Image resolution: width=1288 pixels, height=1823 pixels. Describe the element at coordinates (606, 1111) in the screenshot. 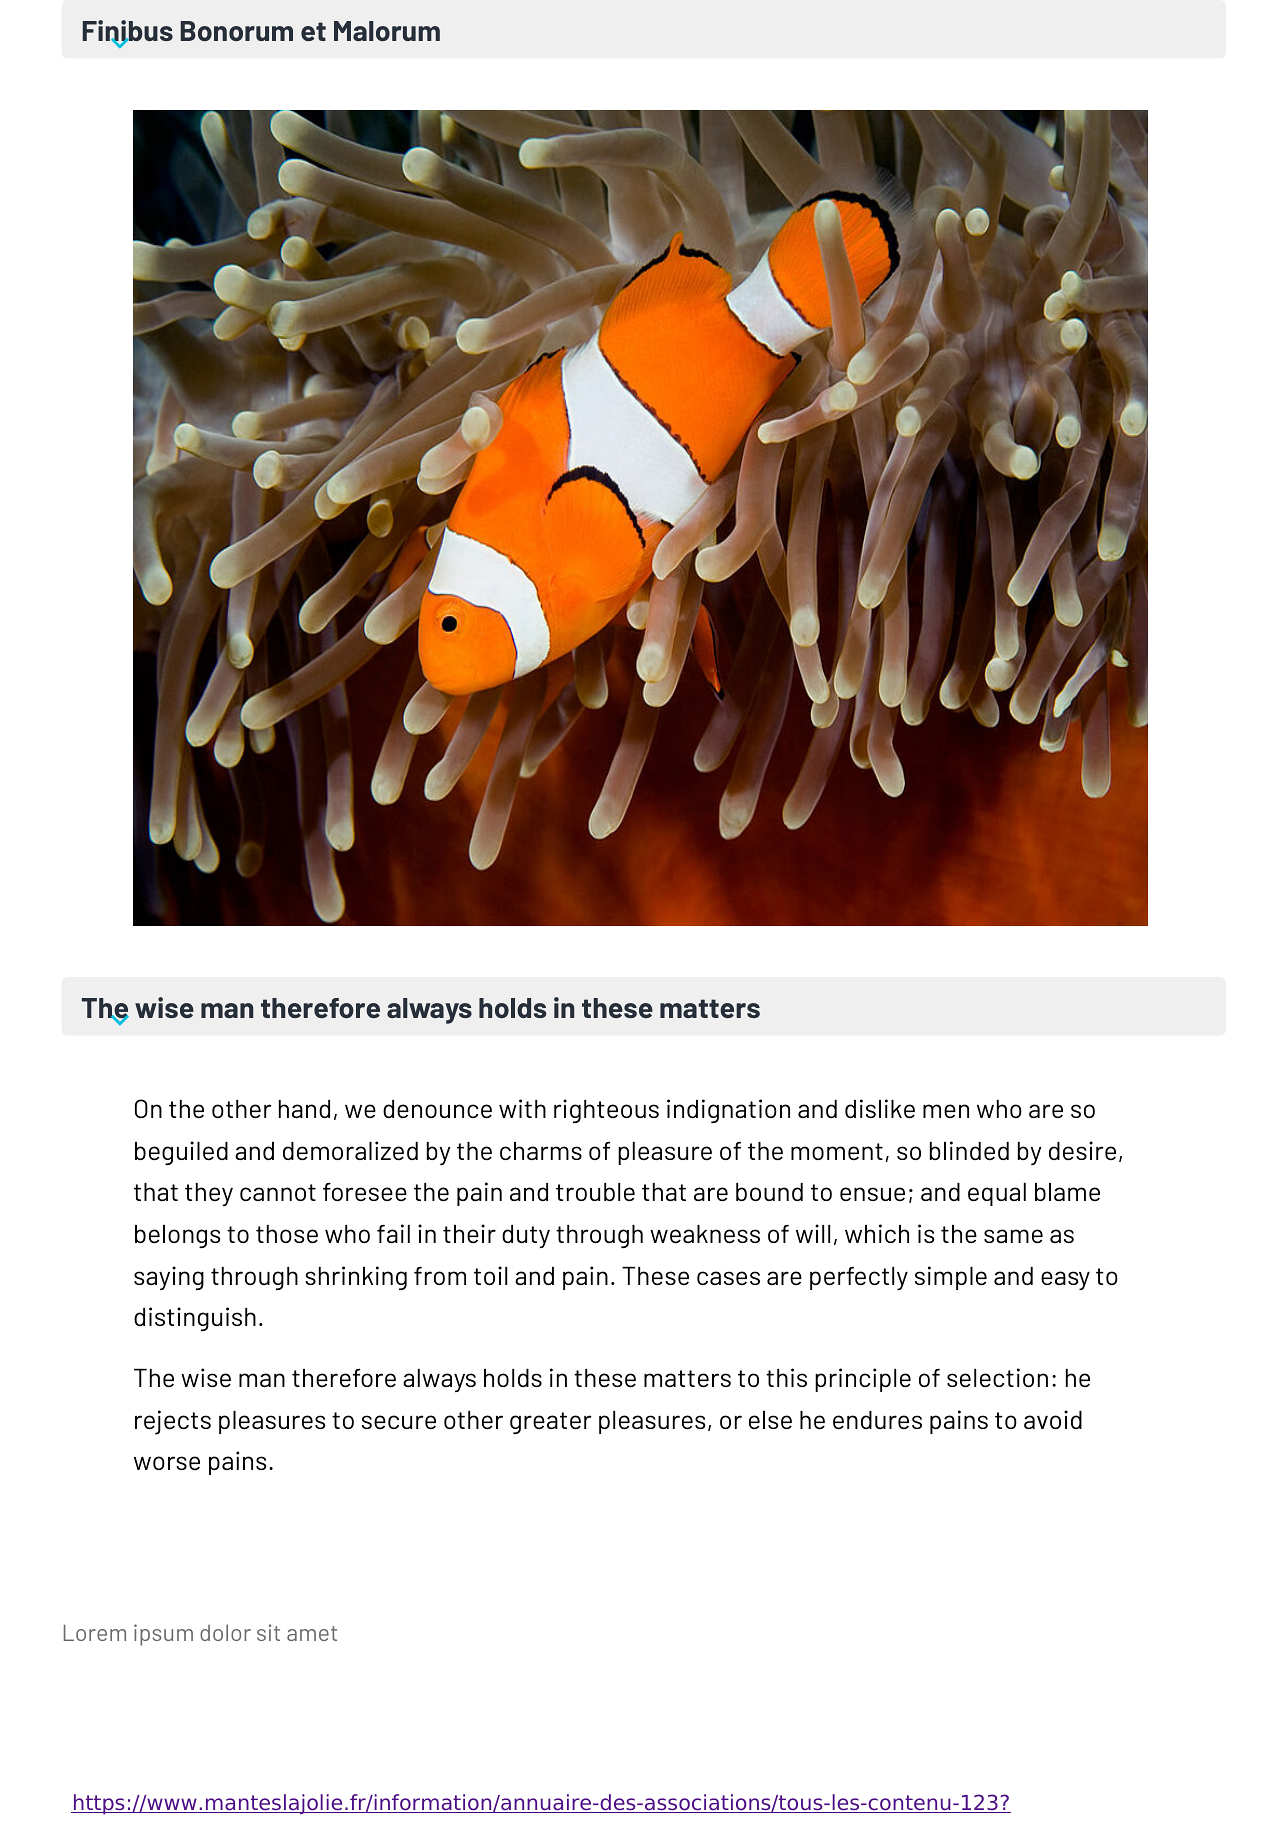

I see `righteous` at that location.
